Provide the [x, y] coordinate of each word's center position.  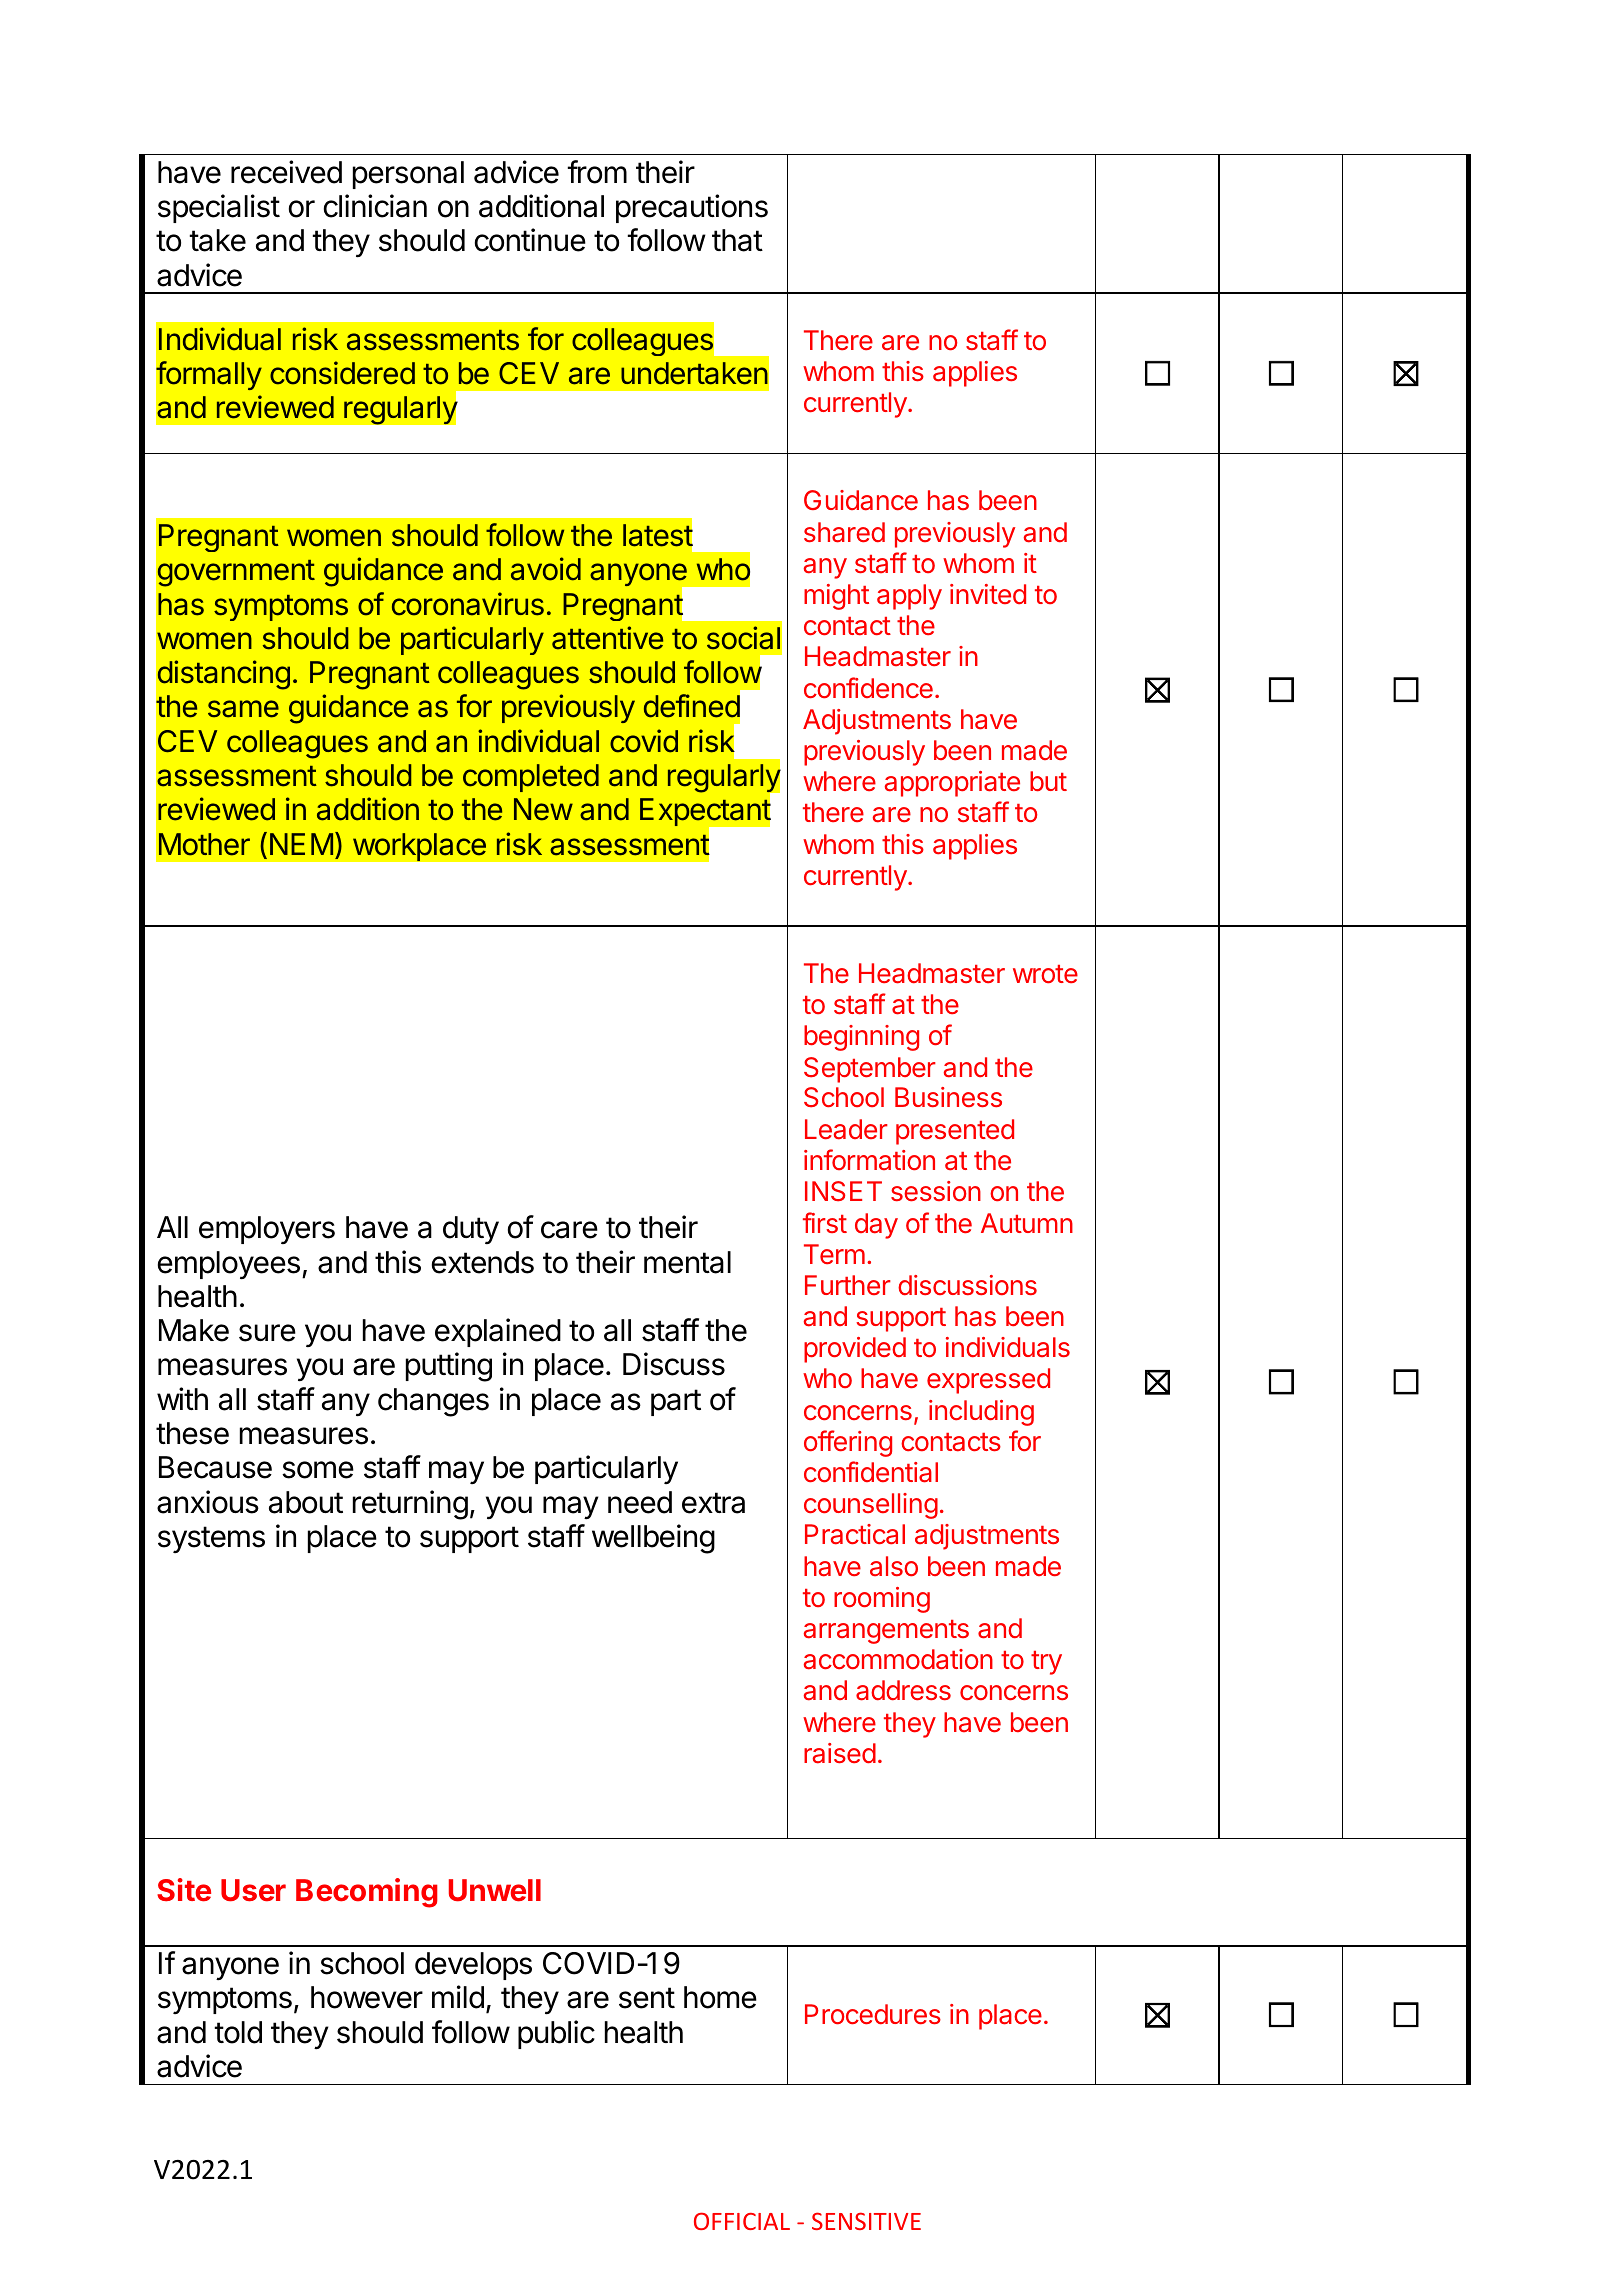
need [640, 1502]
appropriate [952, 784]
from [597, 172]
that [737, 240]
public [556, 2034]
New [543, 809]
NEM [301, 844]
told [238, 2032]
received [286, 172]
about [306, 1502]
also [894, 1566]
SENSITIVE [866, 2221]
